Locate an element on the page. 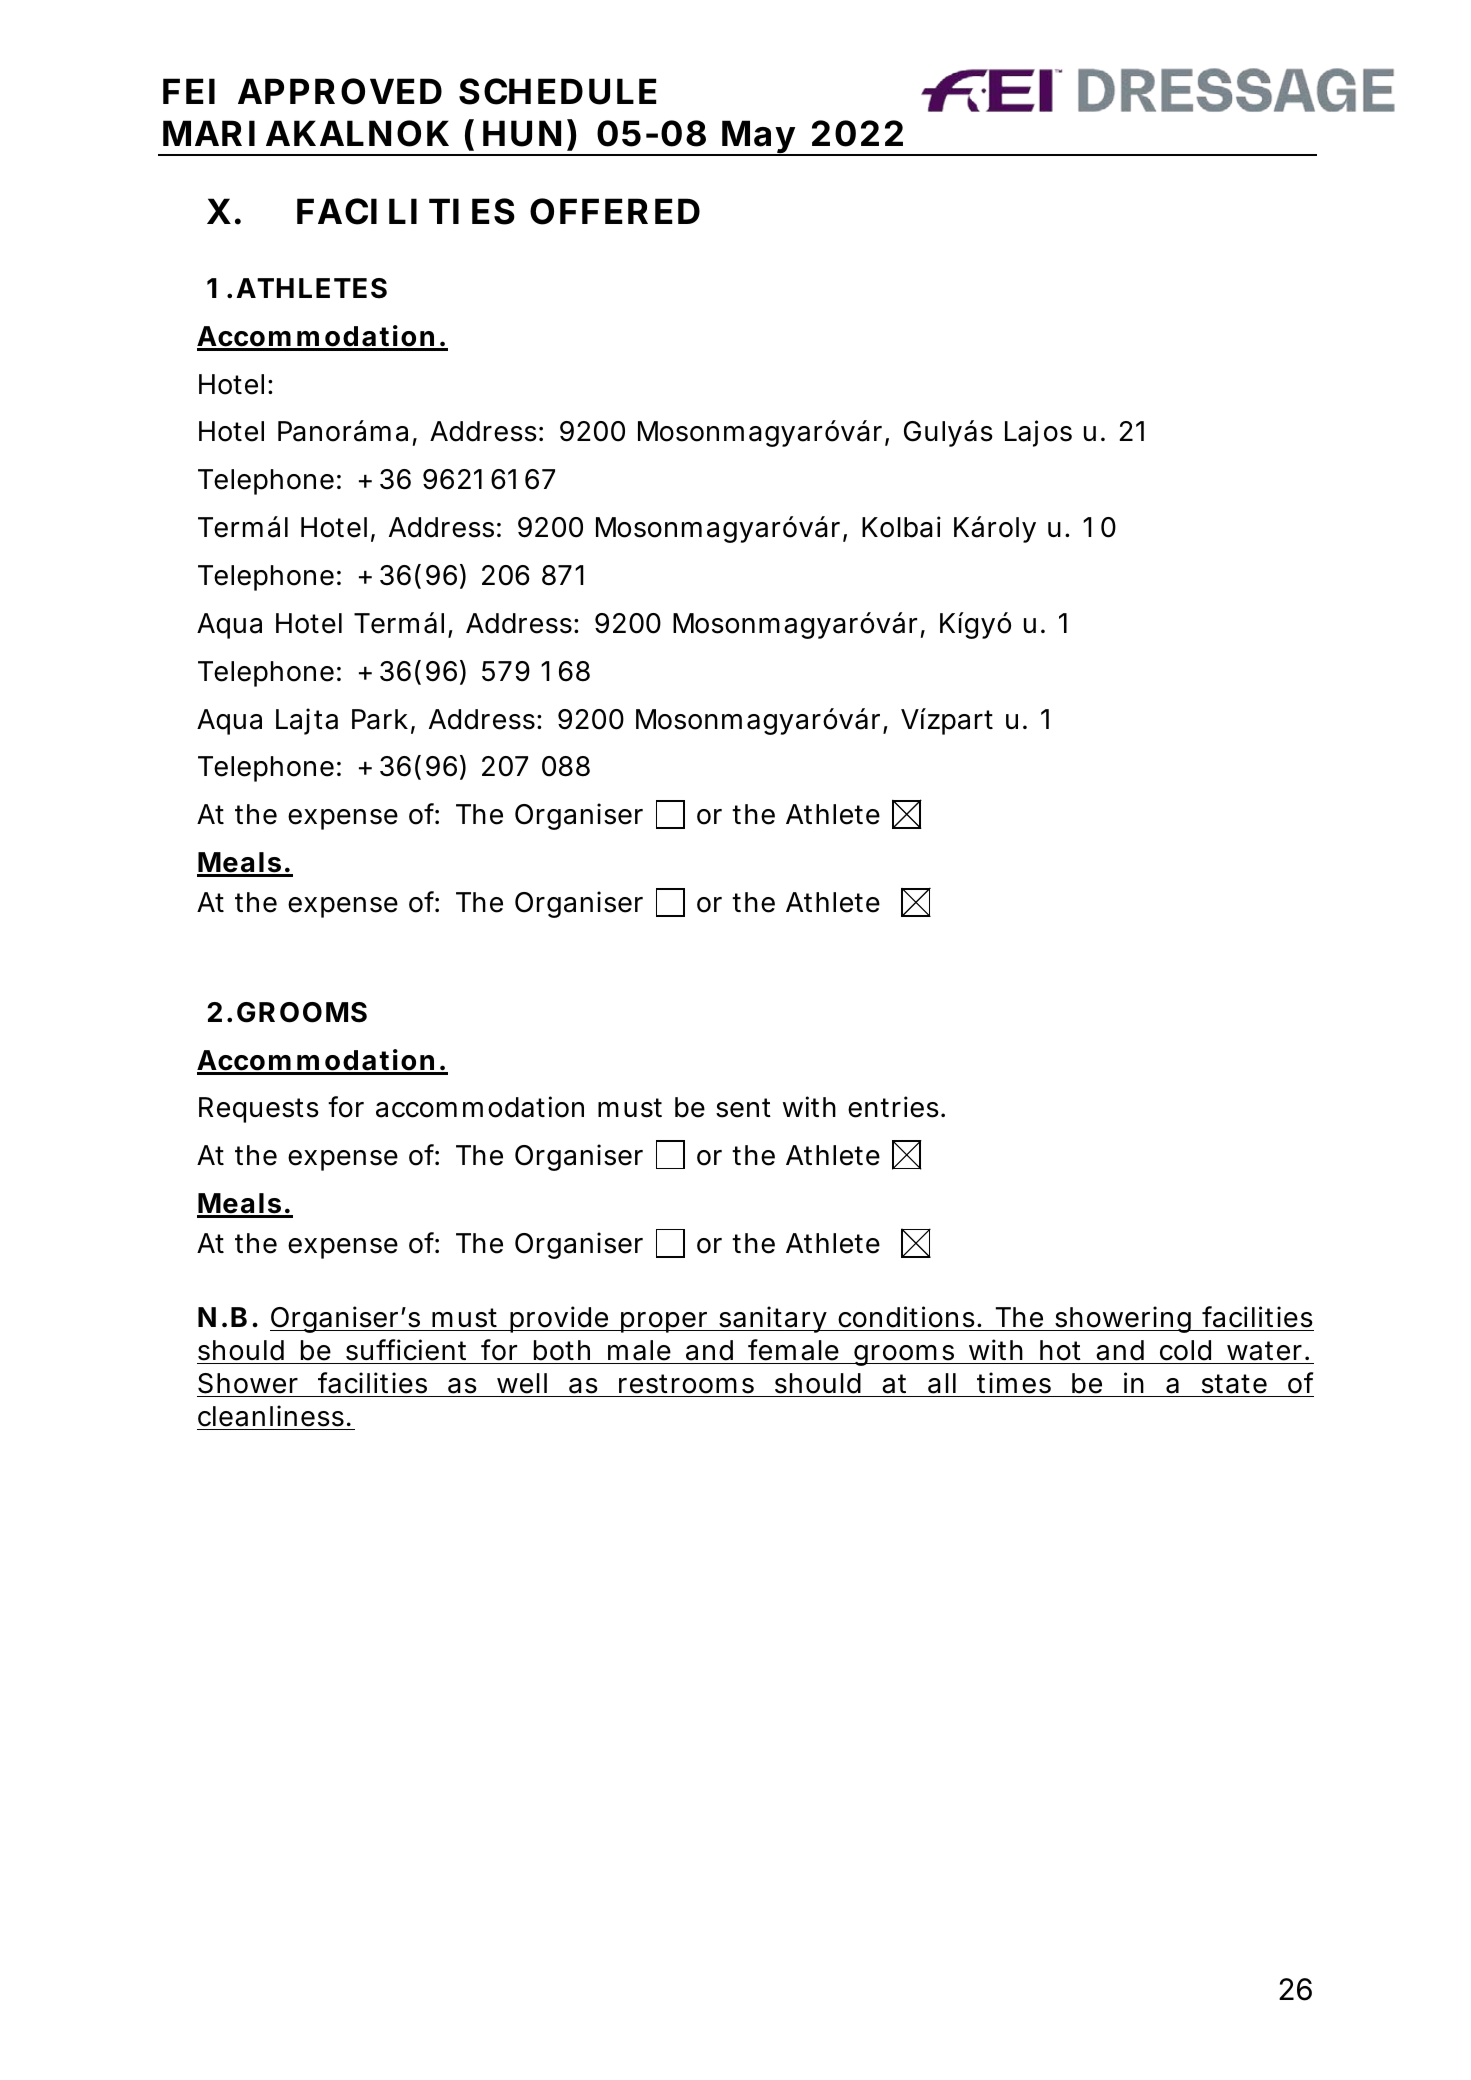  cold is located at coordinates (1185, 1350).
